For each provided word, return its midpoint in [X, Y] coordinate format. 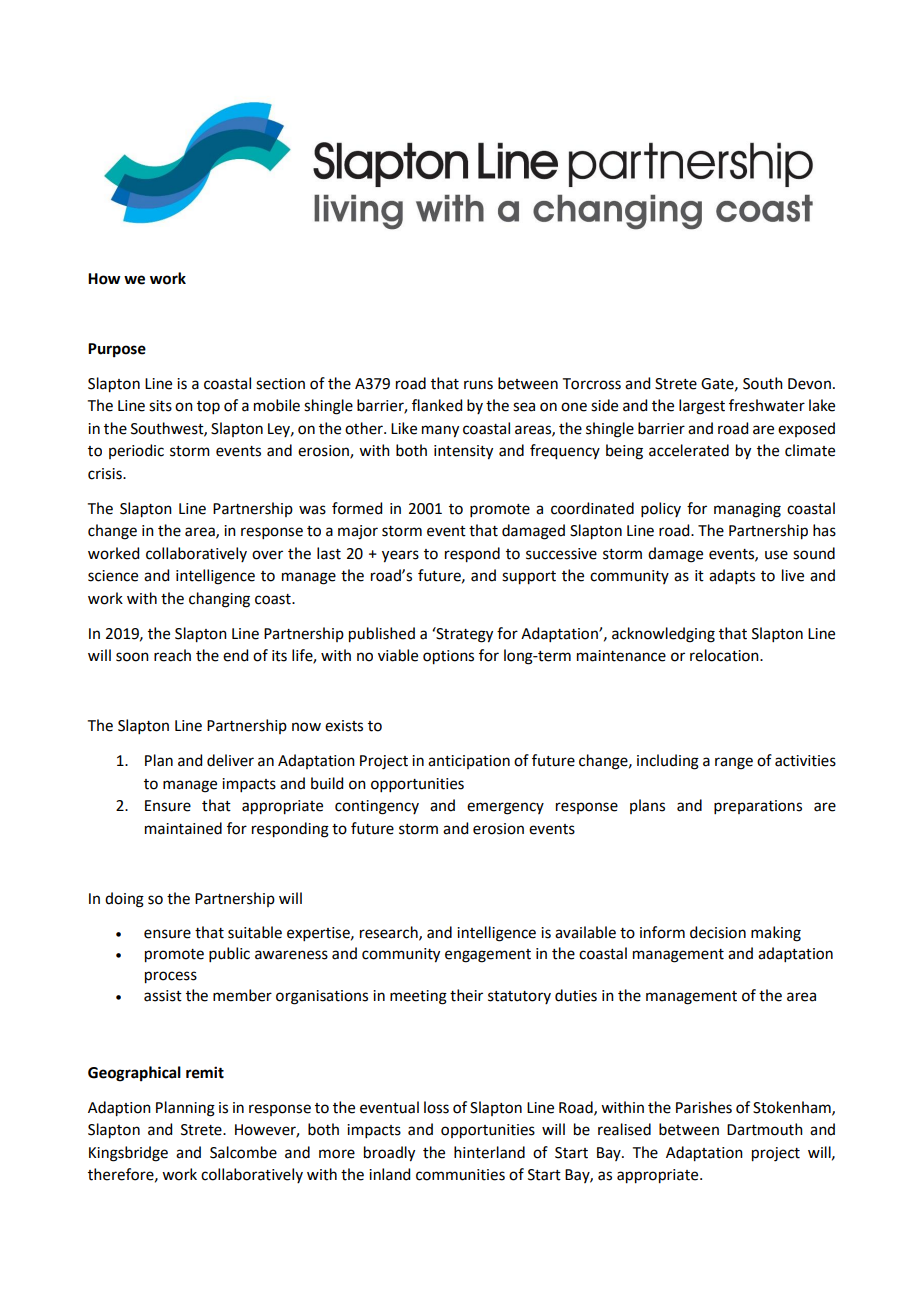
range [734, 763]
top [208, 407]
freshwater [767, 405]
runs [478, 385]
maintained [183, 828]
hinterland [489, 1152]
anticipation [469, 762]
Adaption [119, 1109]
